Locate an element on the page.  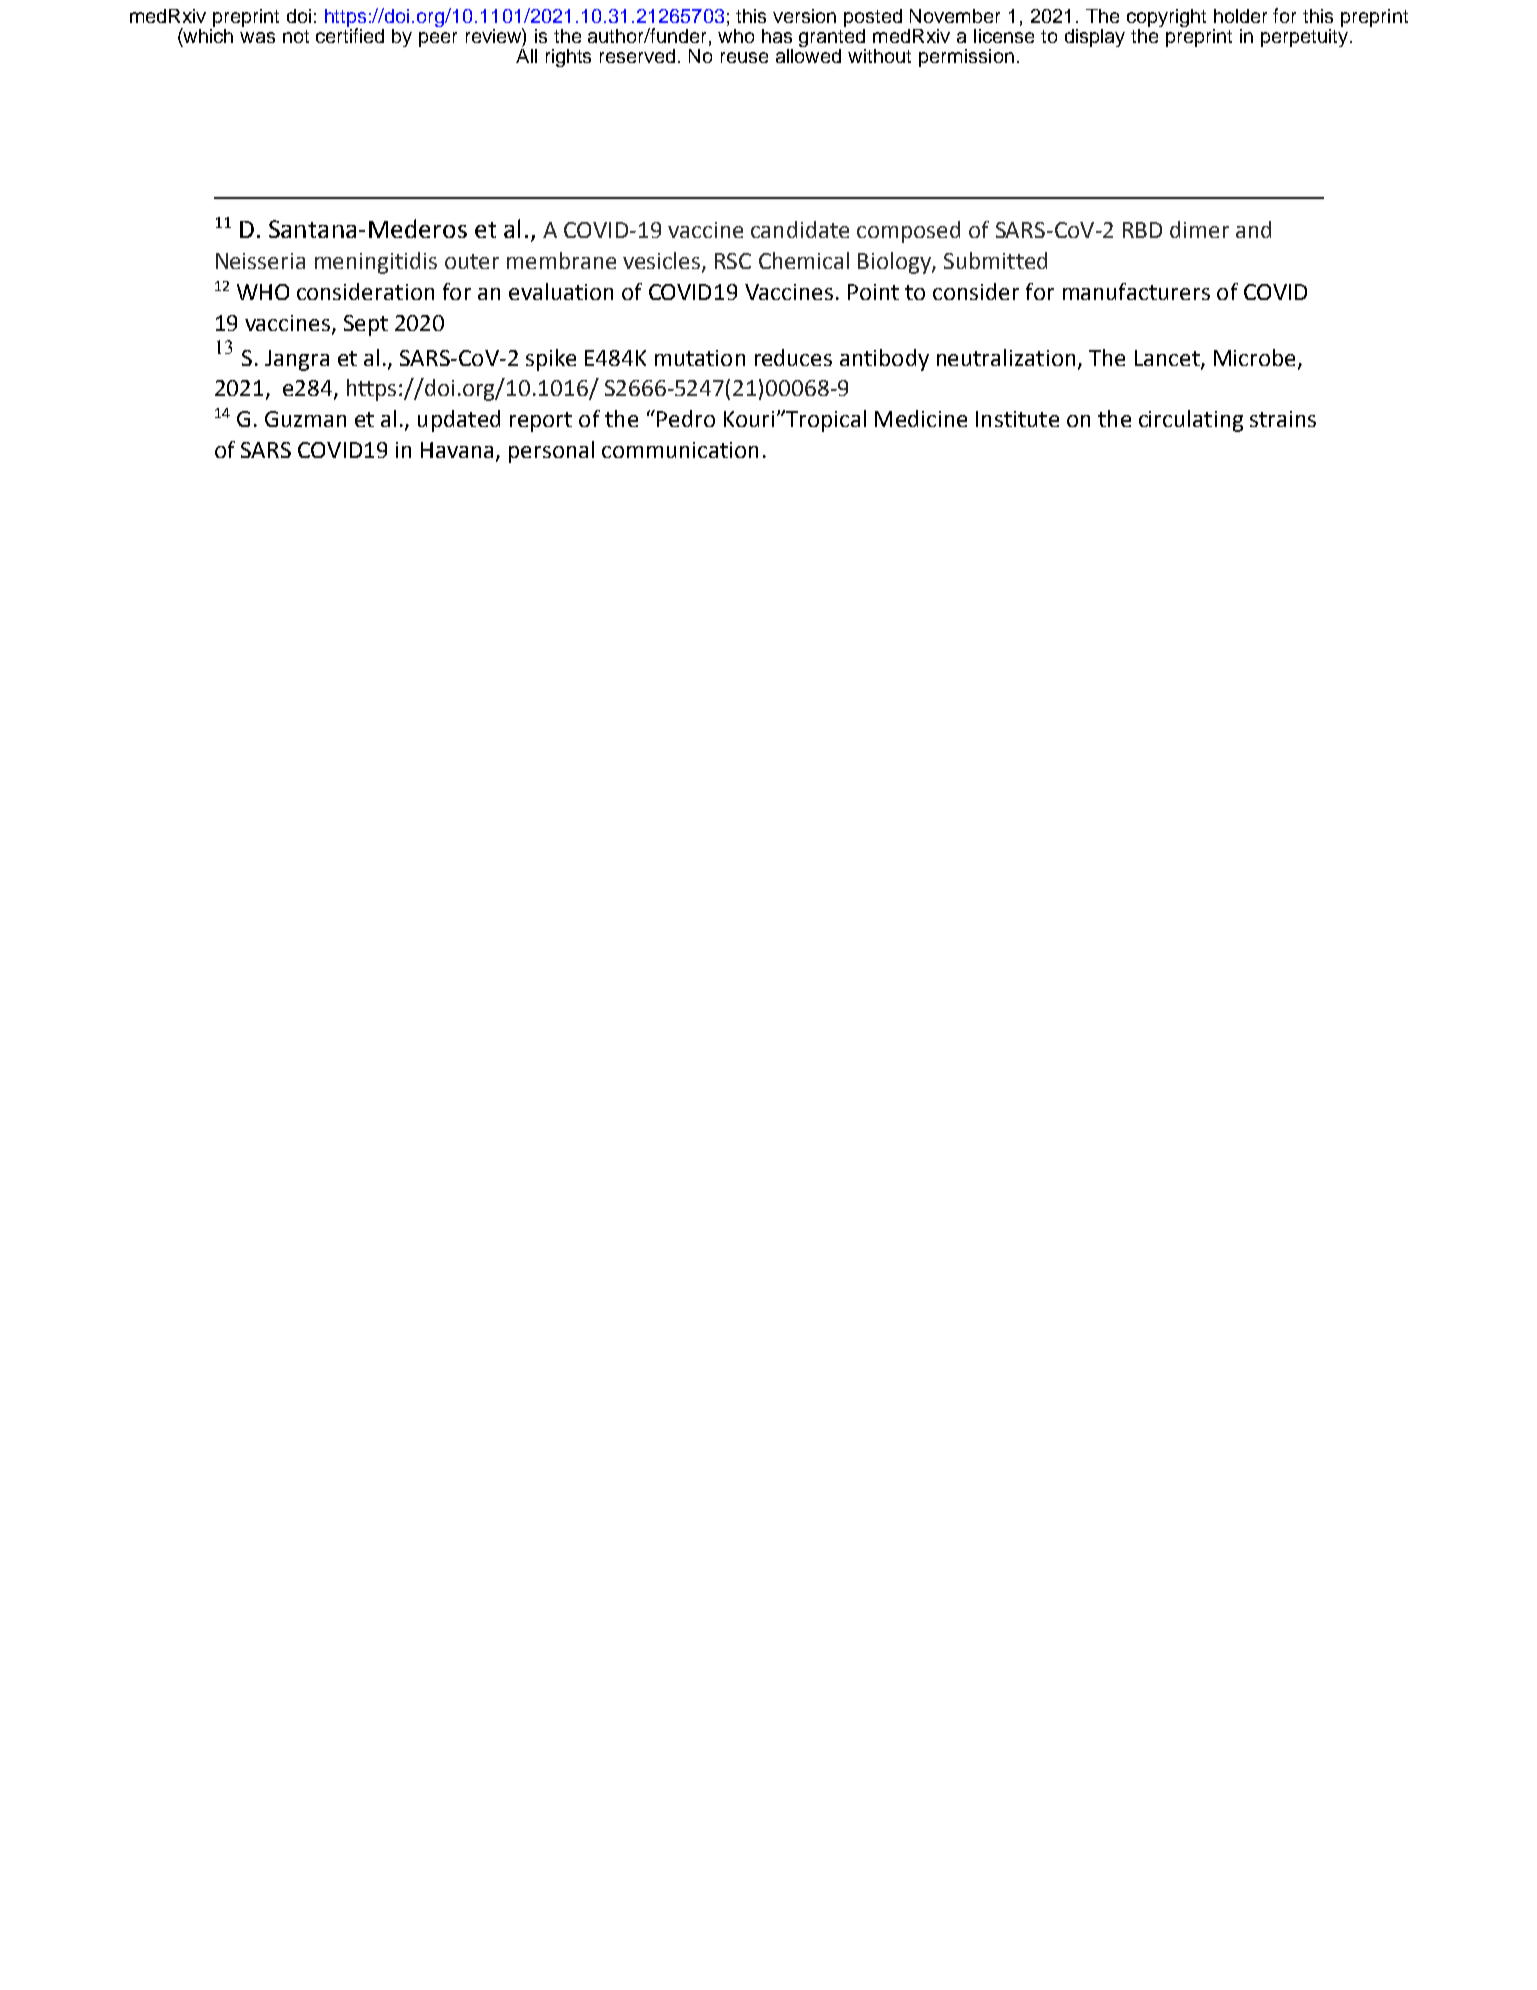
rights is located at coordinates (568, 58).
